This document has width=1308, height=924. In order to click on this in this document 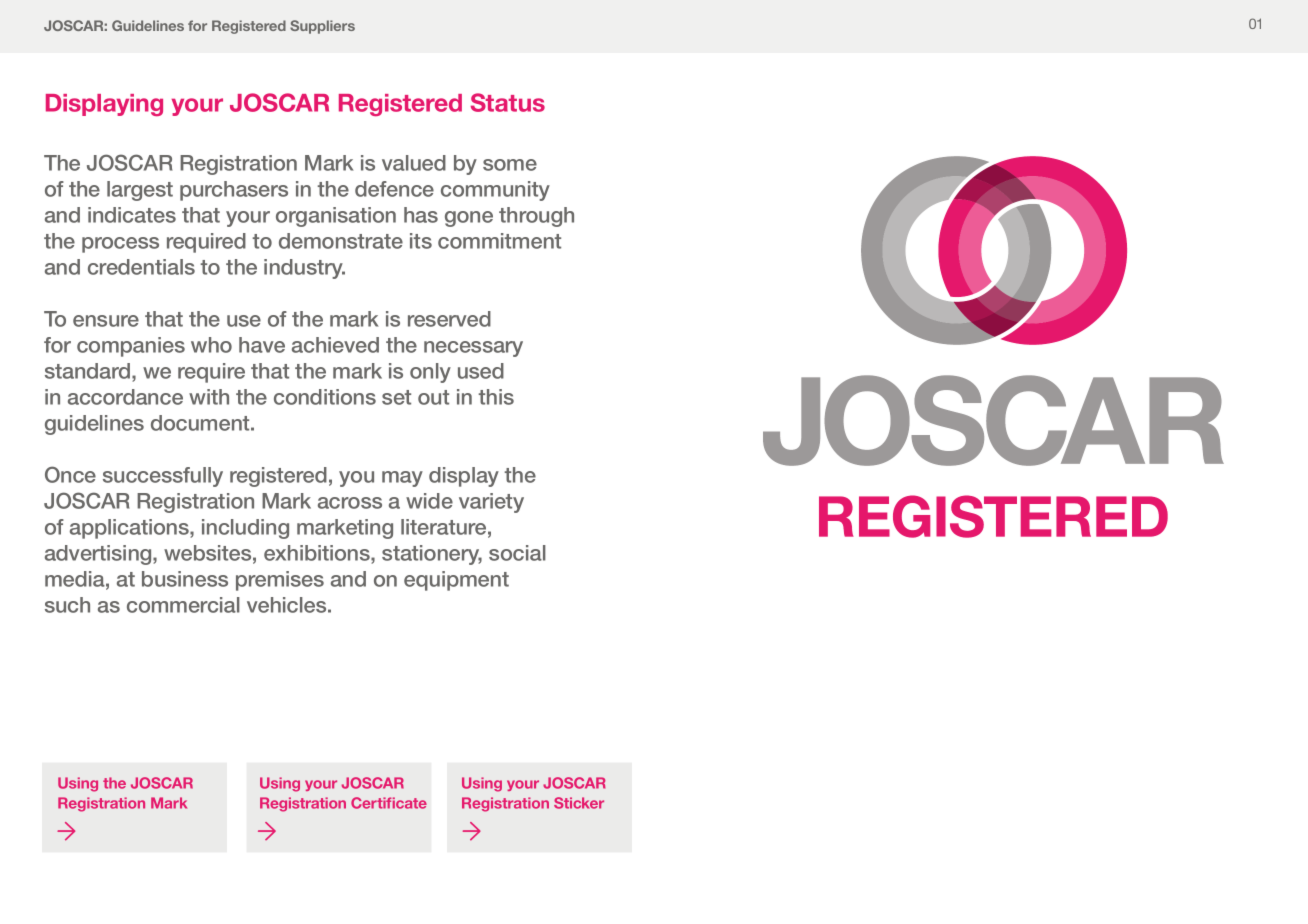, I will do `click(496, 397)`.
